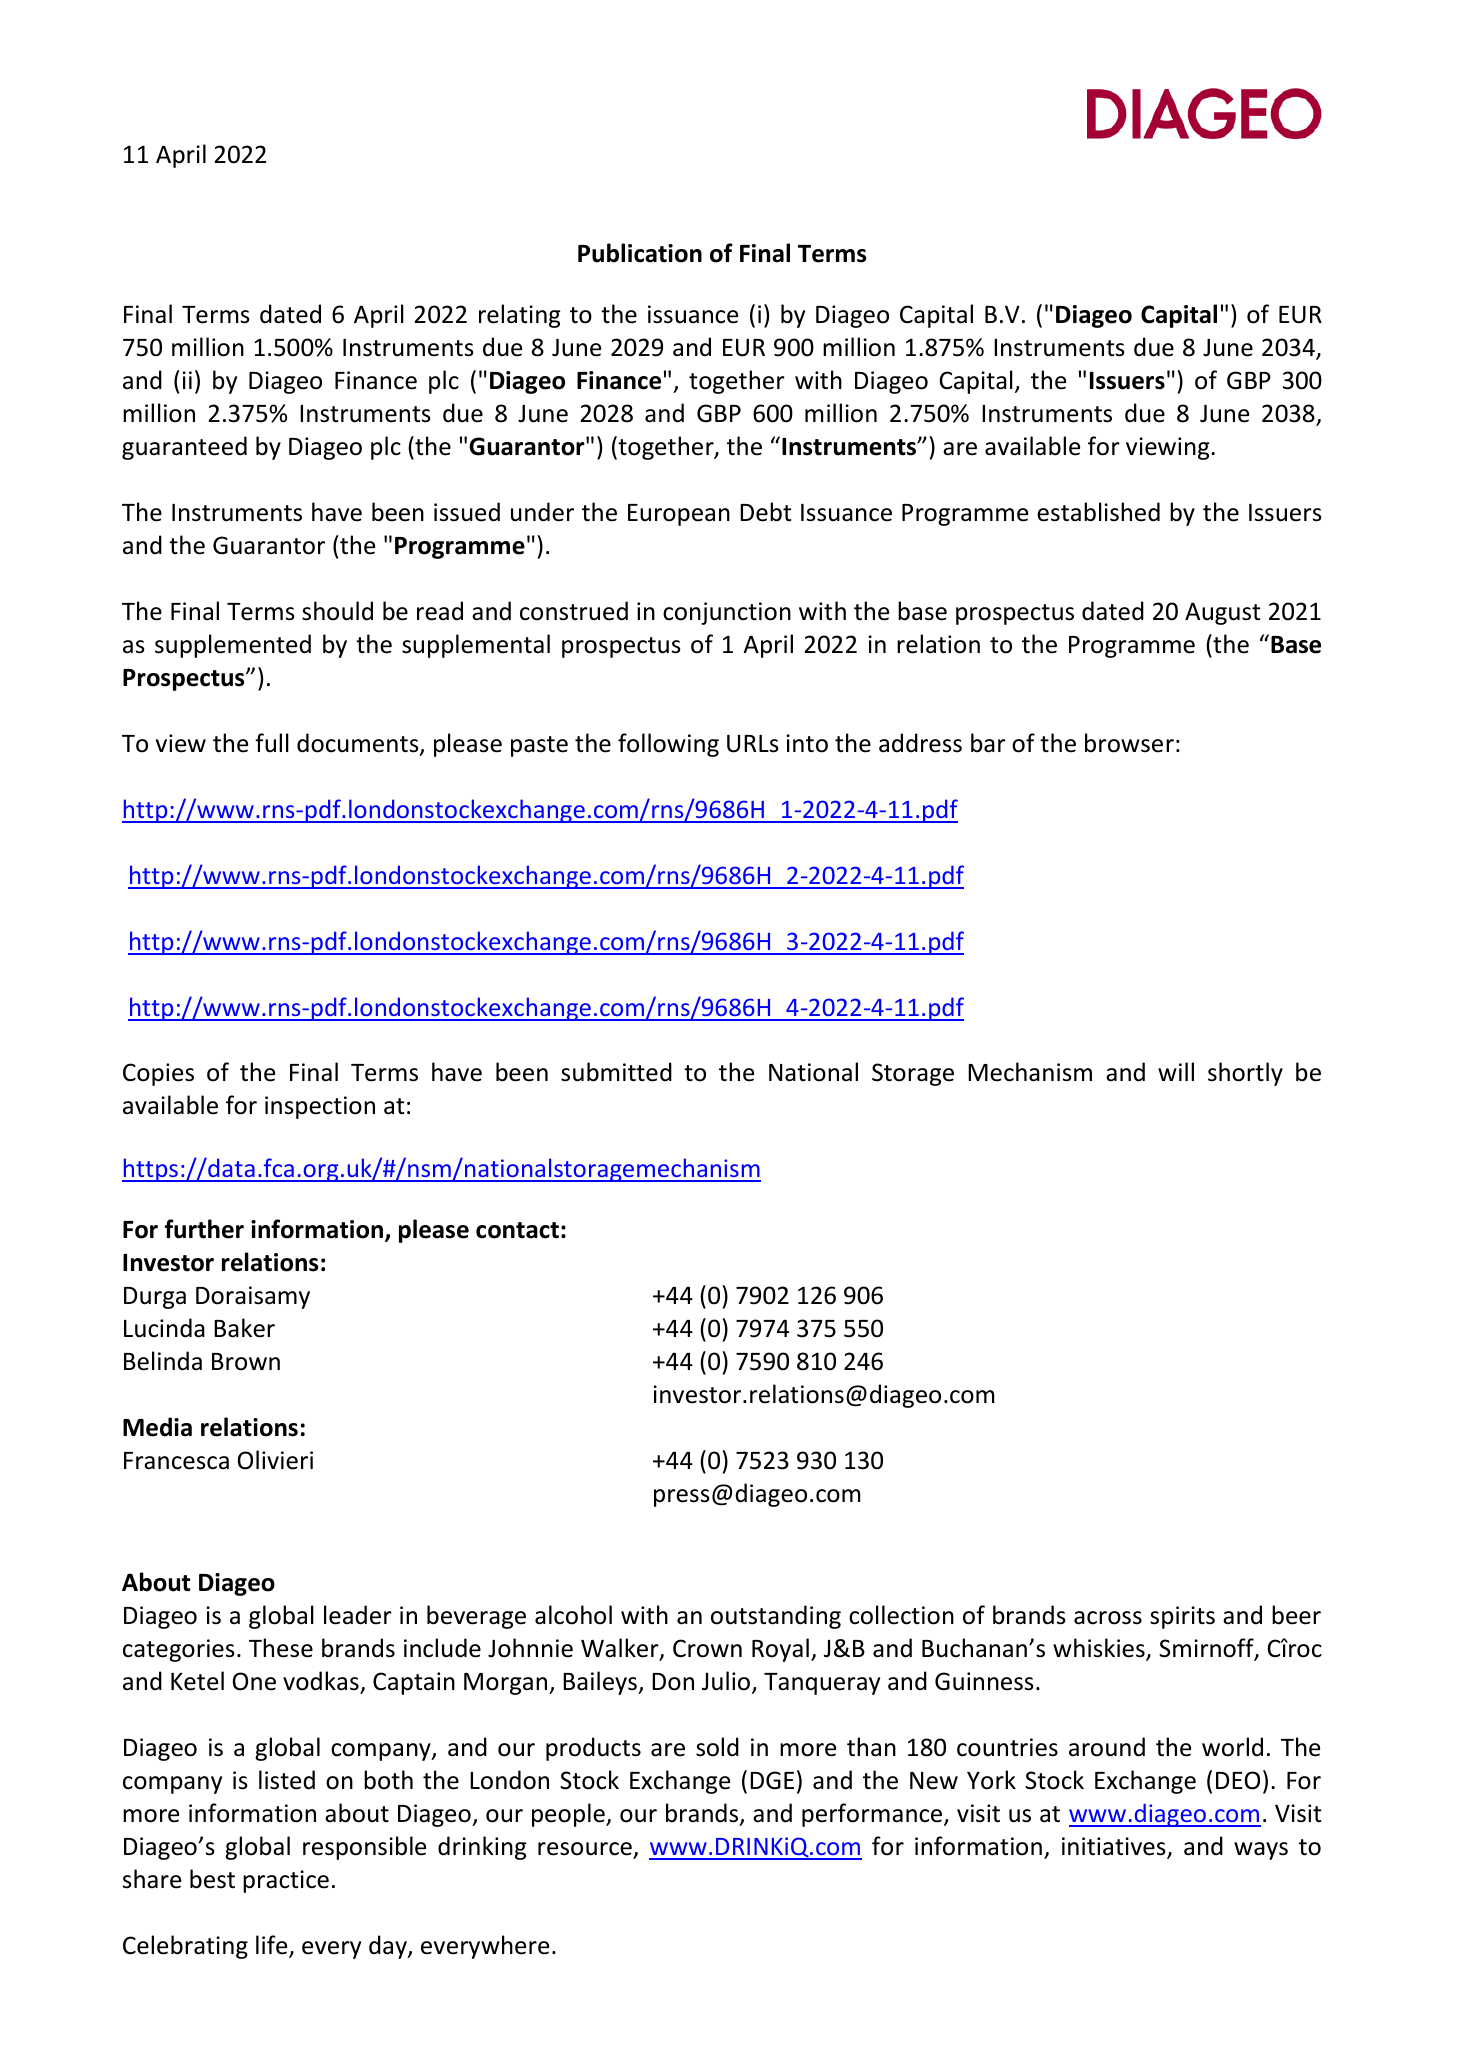 The width and height of the screenshot is (1461, 2067). What do you see at coordinates (640, 253) in the screenshot?
I see `Publication` at bounding box center [640, 253].
